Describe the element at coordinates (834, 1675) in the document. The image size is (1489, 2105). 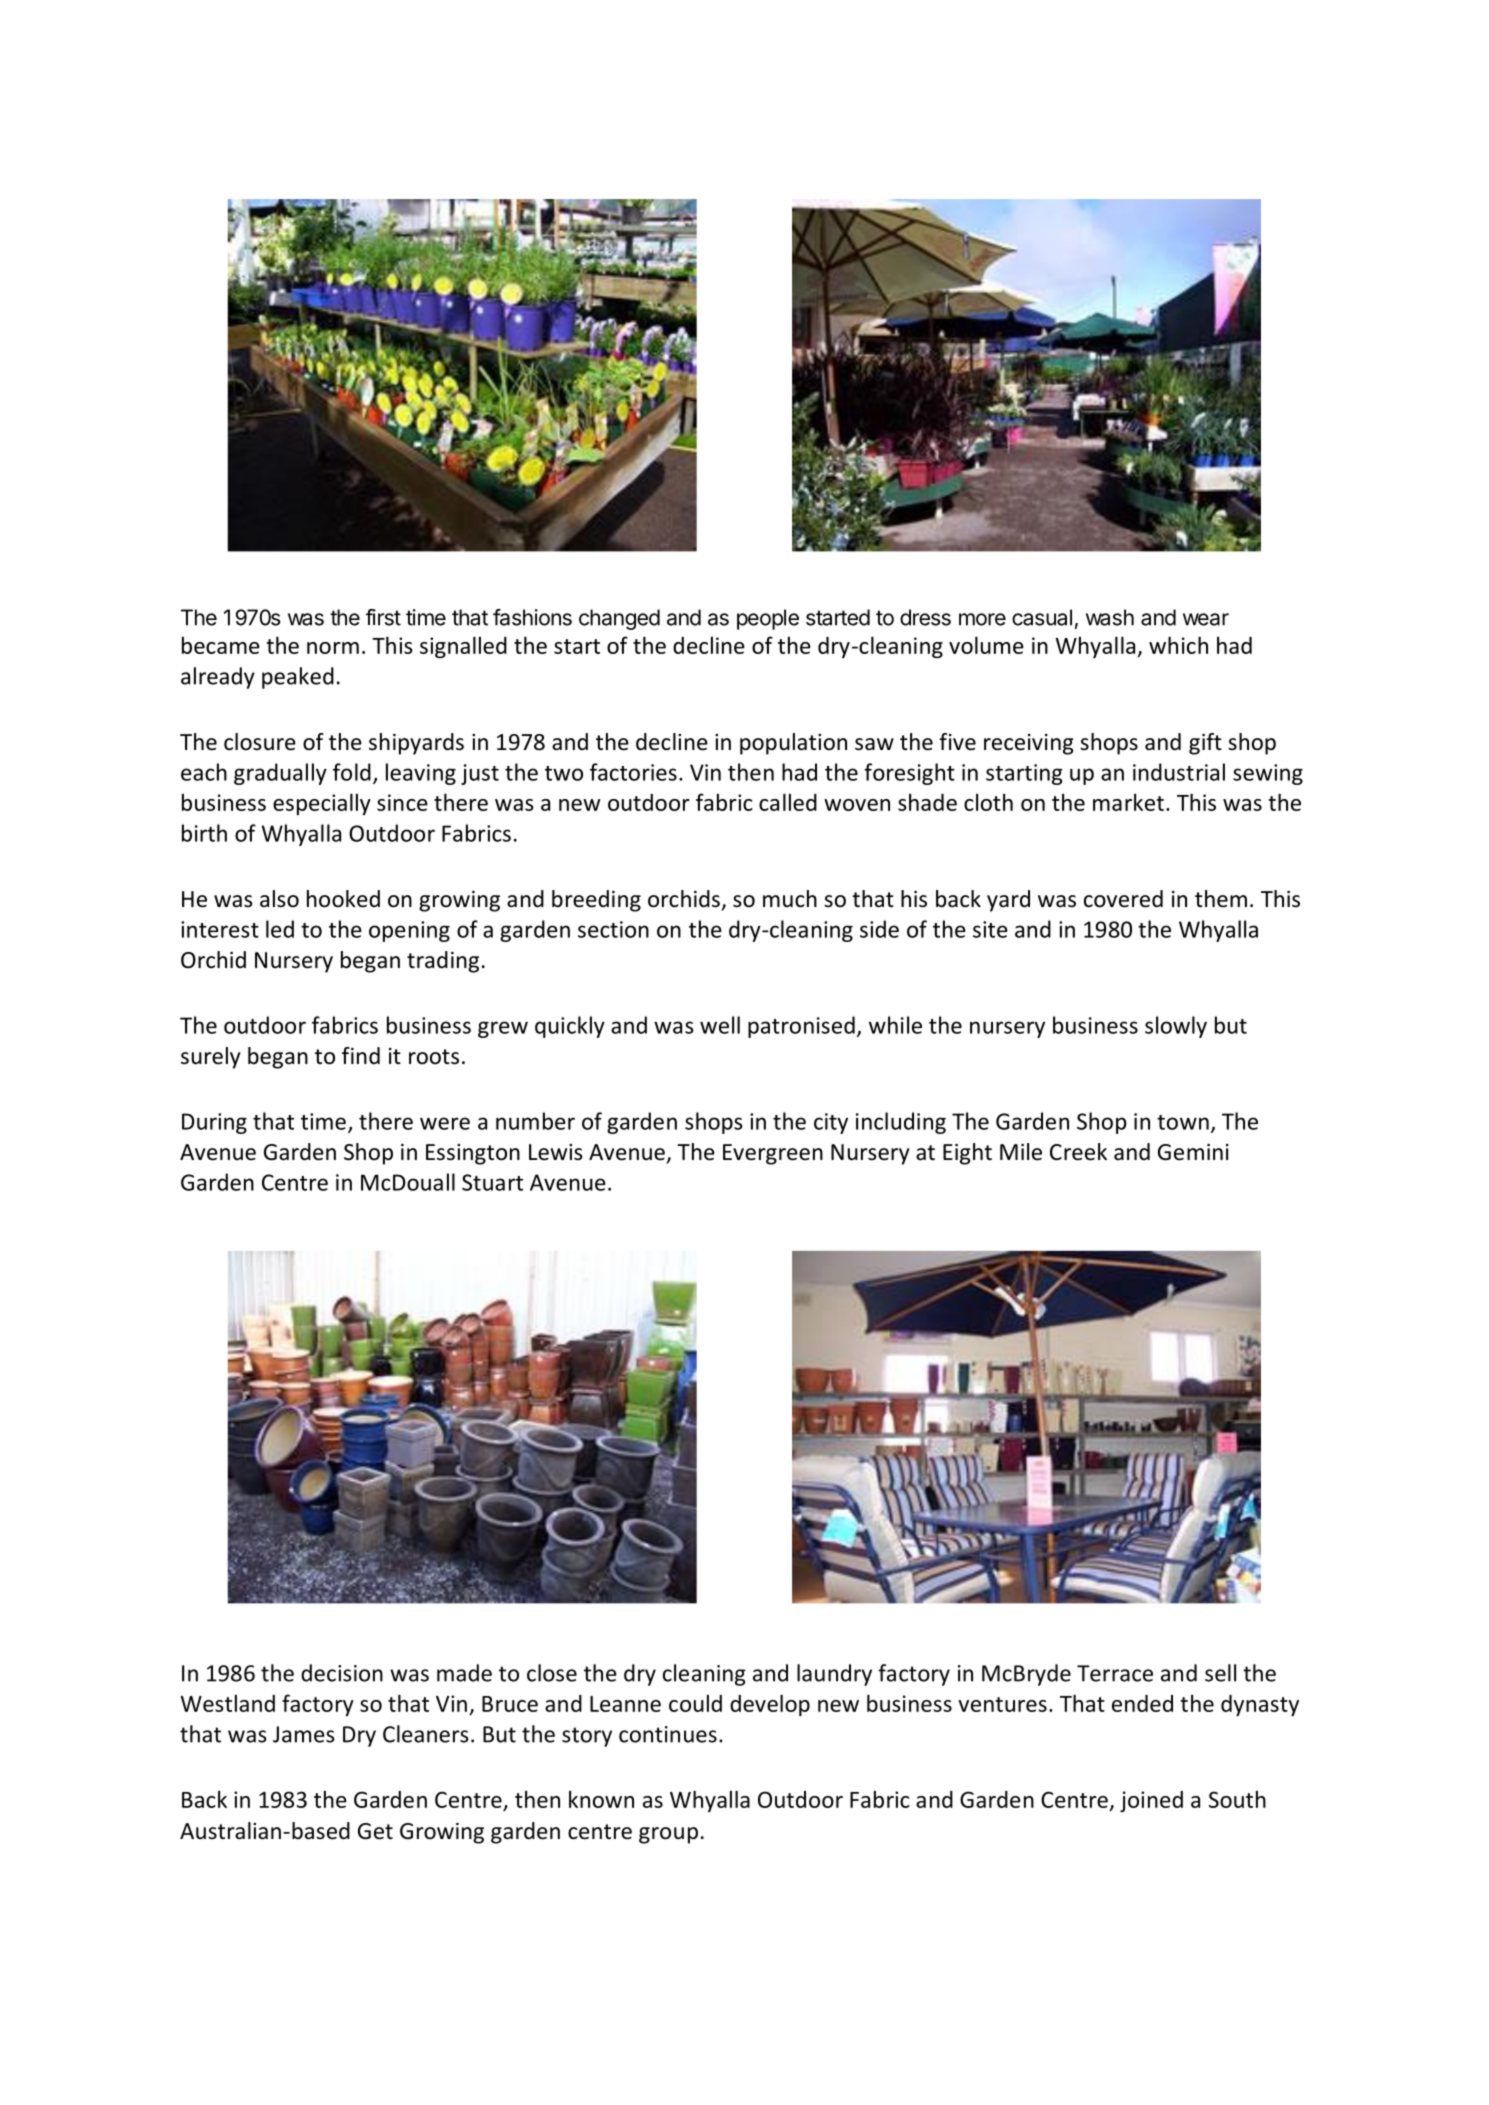
I see `laundry` at that location.
